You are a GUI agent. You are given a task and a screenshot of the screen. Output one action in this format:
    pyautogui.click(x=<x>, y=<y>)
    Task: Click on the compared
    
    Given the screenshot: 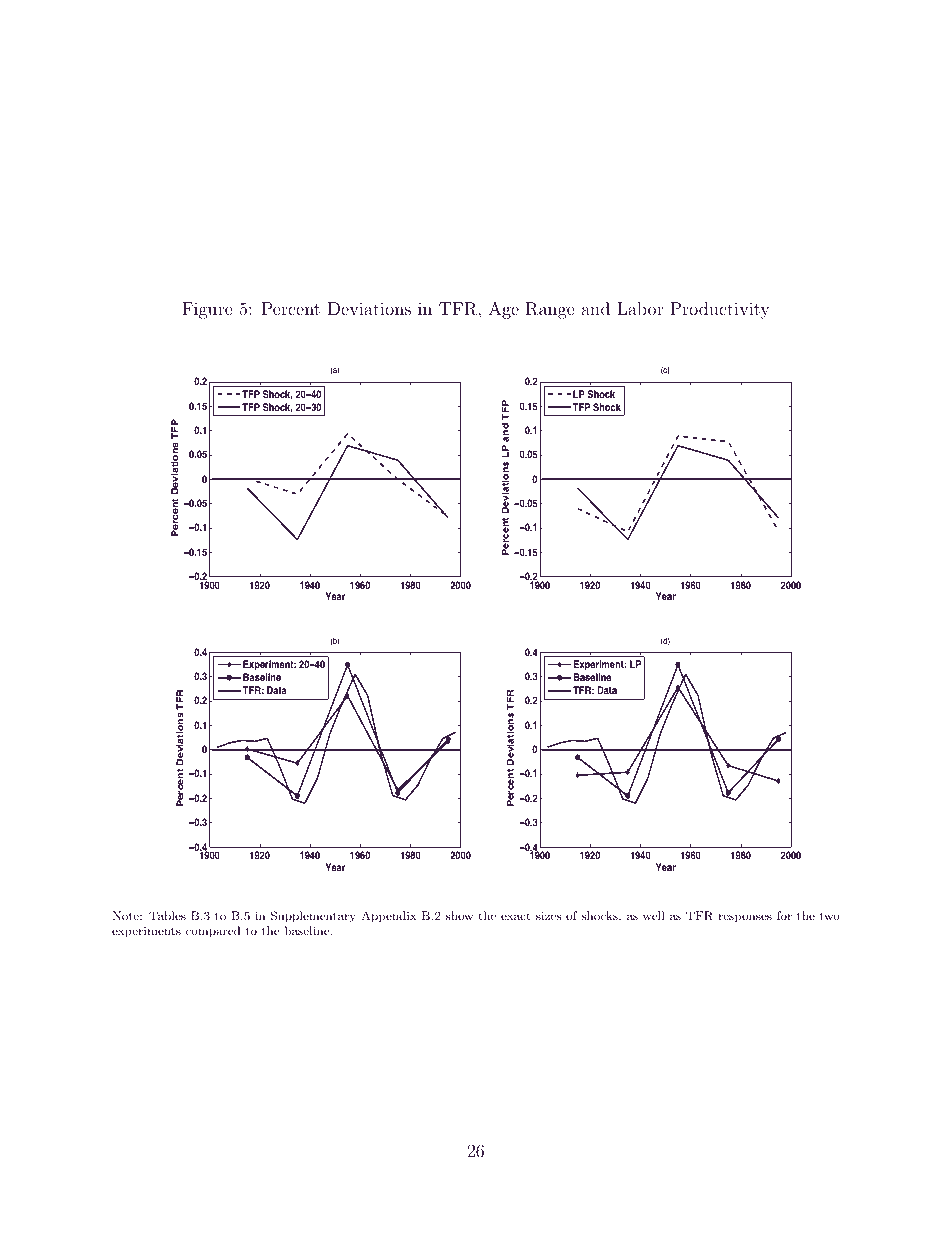 What is the action you would take?
    pyautogui.click(x=213, y=932)
